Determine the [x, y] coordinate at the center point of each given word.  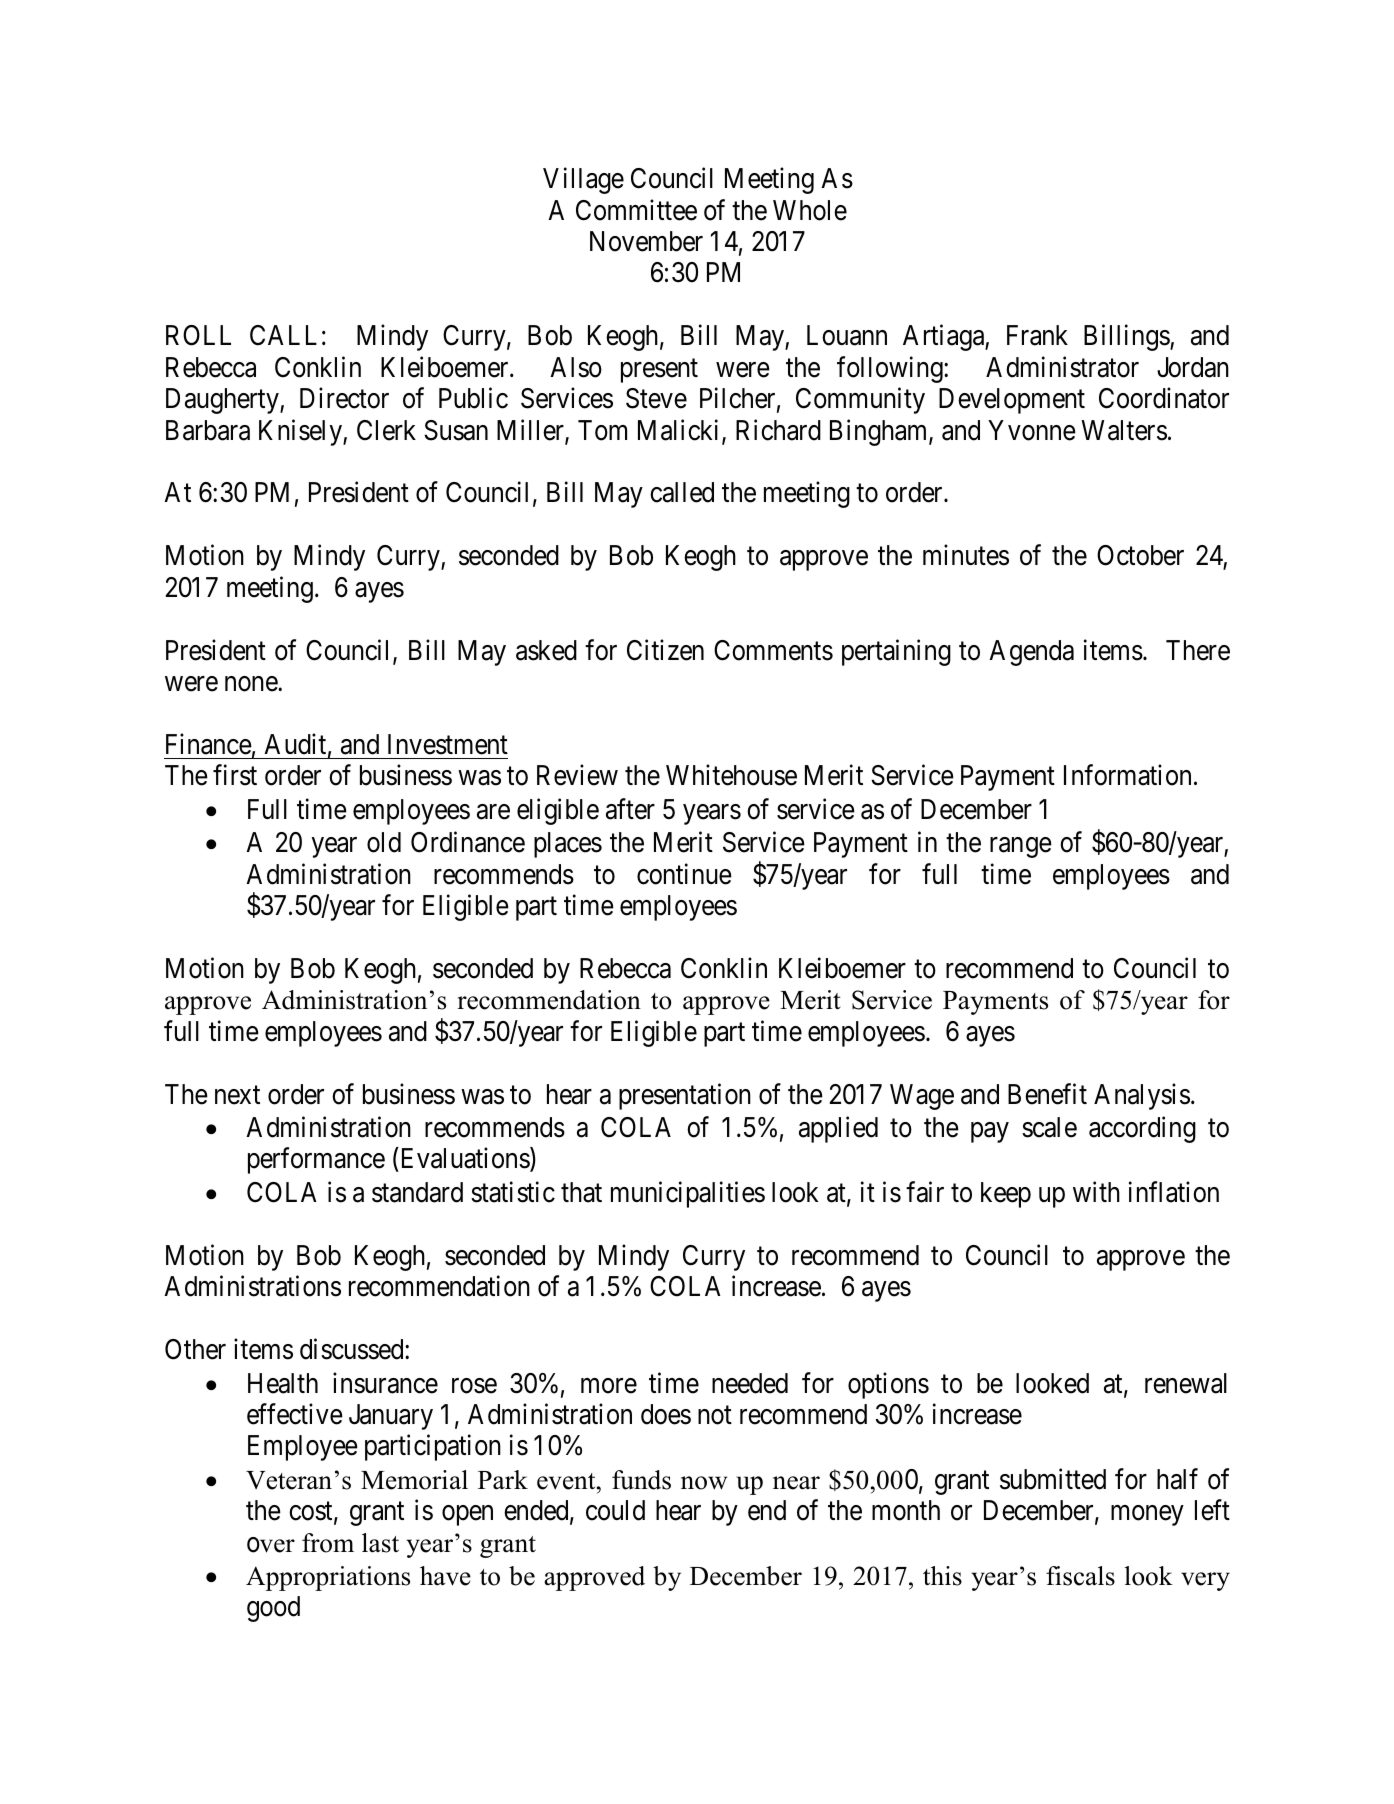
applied [838, 1130]
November [646, 241]
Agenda [1031, 653]
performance [316, 1161]
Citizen [665, 650]
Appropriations [328, 1578]
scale [1049, 1127]
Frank [1037, 335]
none [252, 684]
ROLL [198, 335]
